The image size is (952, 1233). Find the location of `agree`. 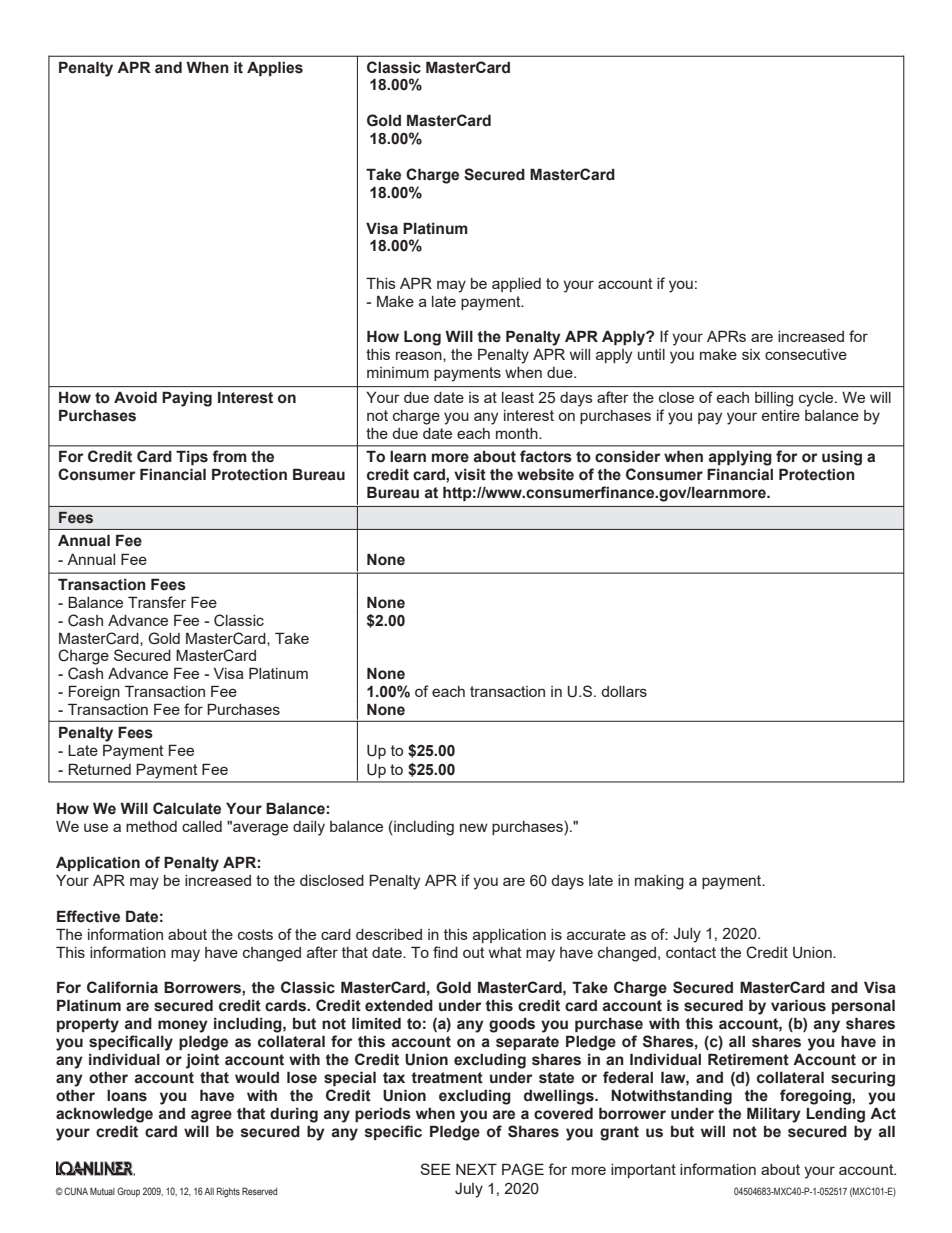

agree is located at coordinates (211, 1116).
